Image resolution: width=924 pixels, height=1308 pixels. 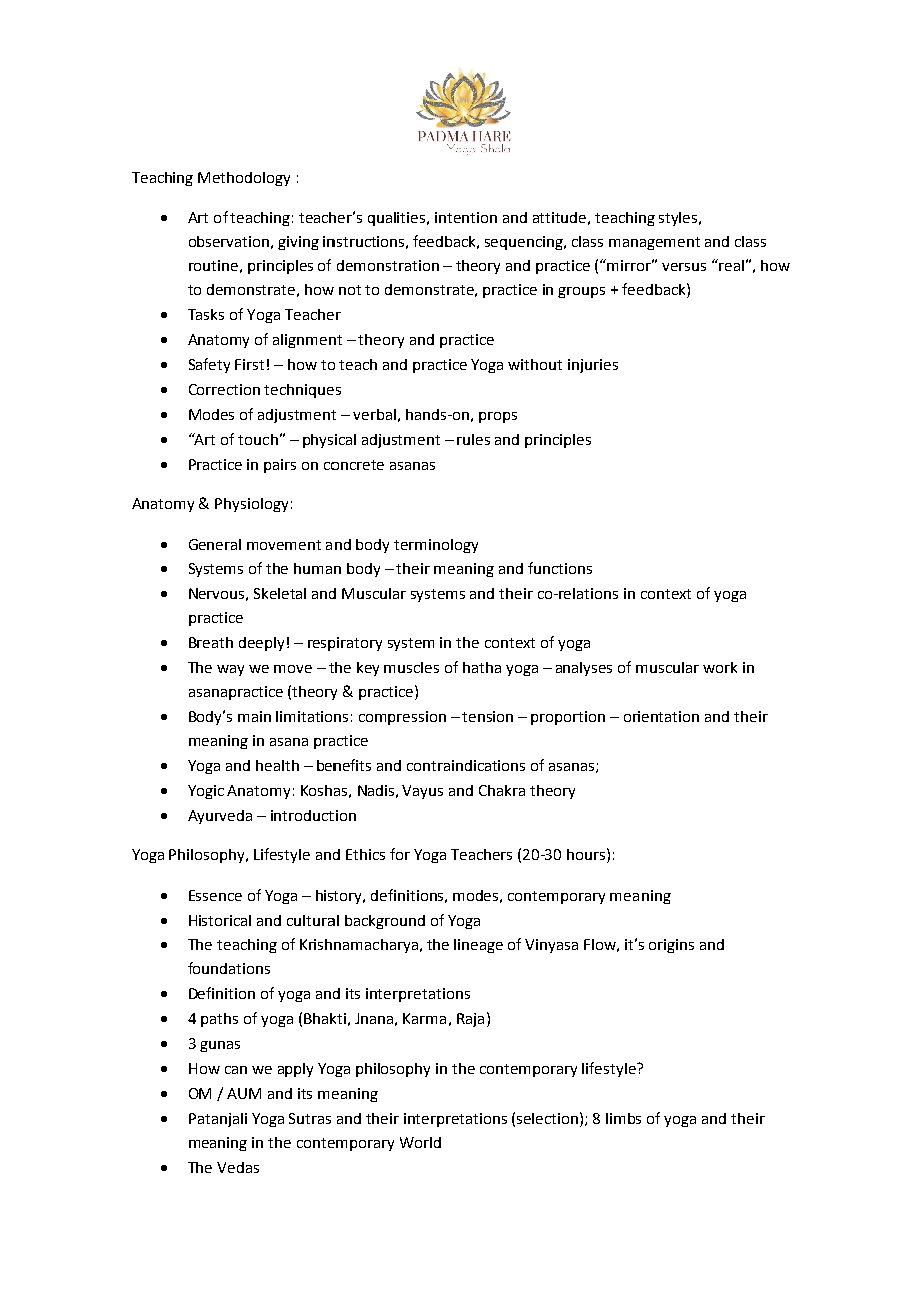 What do you see at coordinates (473, 439) in the screenshot?
I see `rules` at bounding box center [473, 439].
